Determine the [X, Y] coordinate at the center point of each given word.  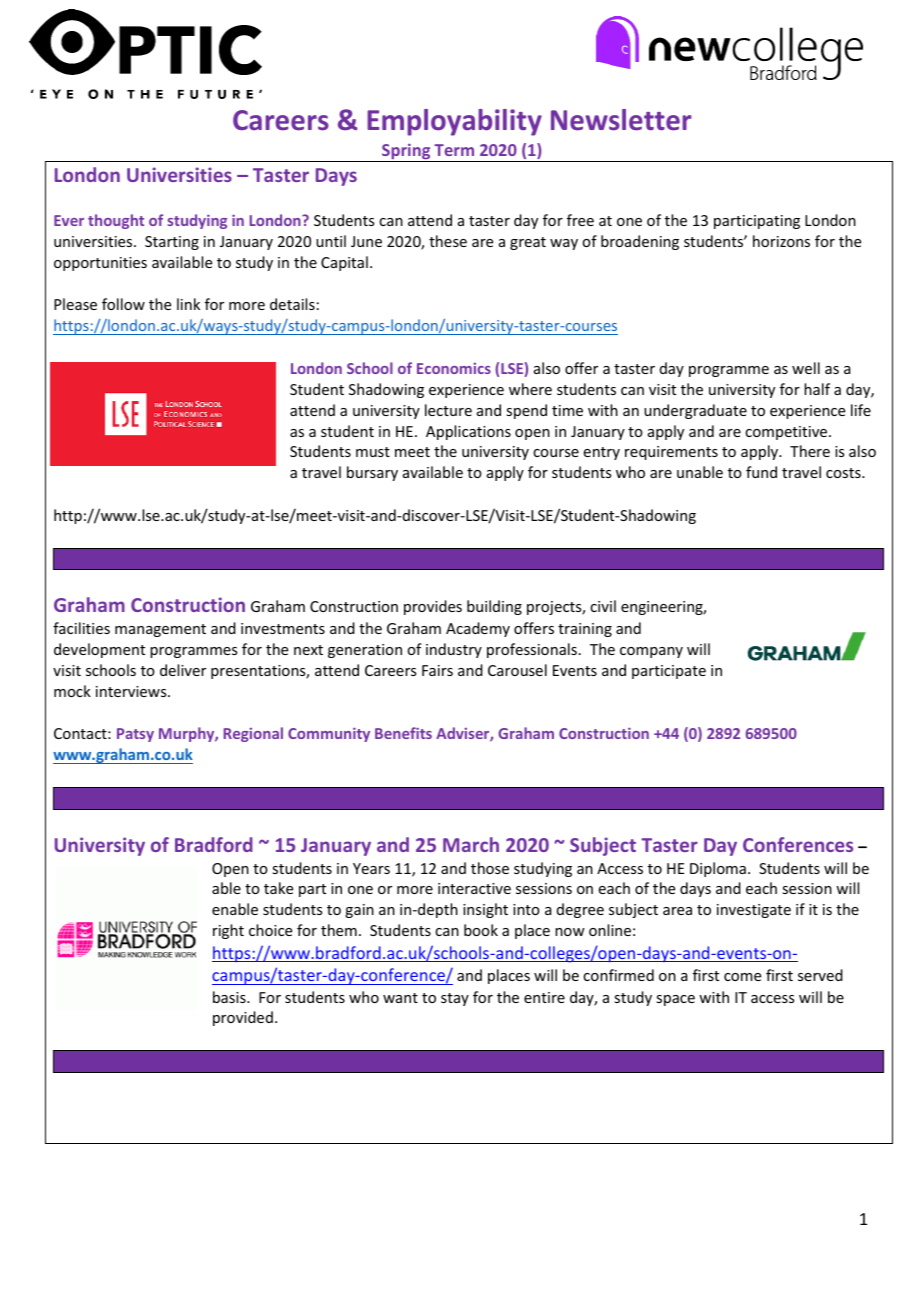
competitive [787, 433]
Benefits [403, 733]
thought [116, 221]
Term [454, 150]
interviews [132, 691]
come [742, 977]
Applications [468, 432]
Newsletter [621, 120]
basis [230, 997]
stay [455, 999]
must [373, 452]
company [651, 652]
